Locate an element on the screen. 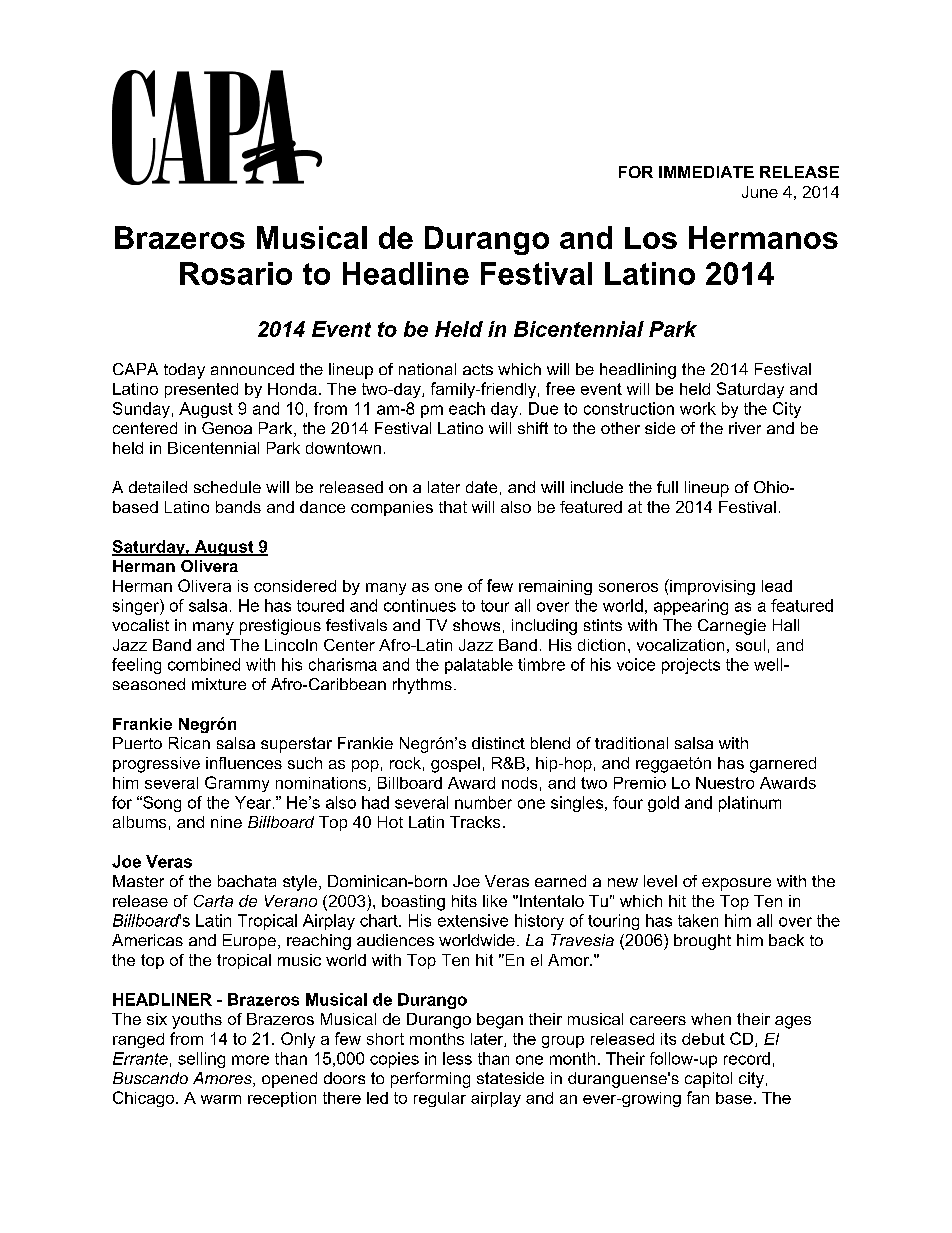 The image size is (952, 1233). Carnegie is located at coordinates (732, 627).
